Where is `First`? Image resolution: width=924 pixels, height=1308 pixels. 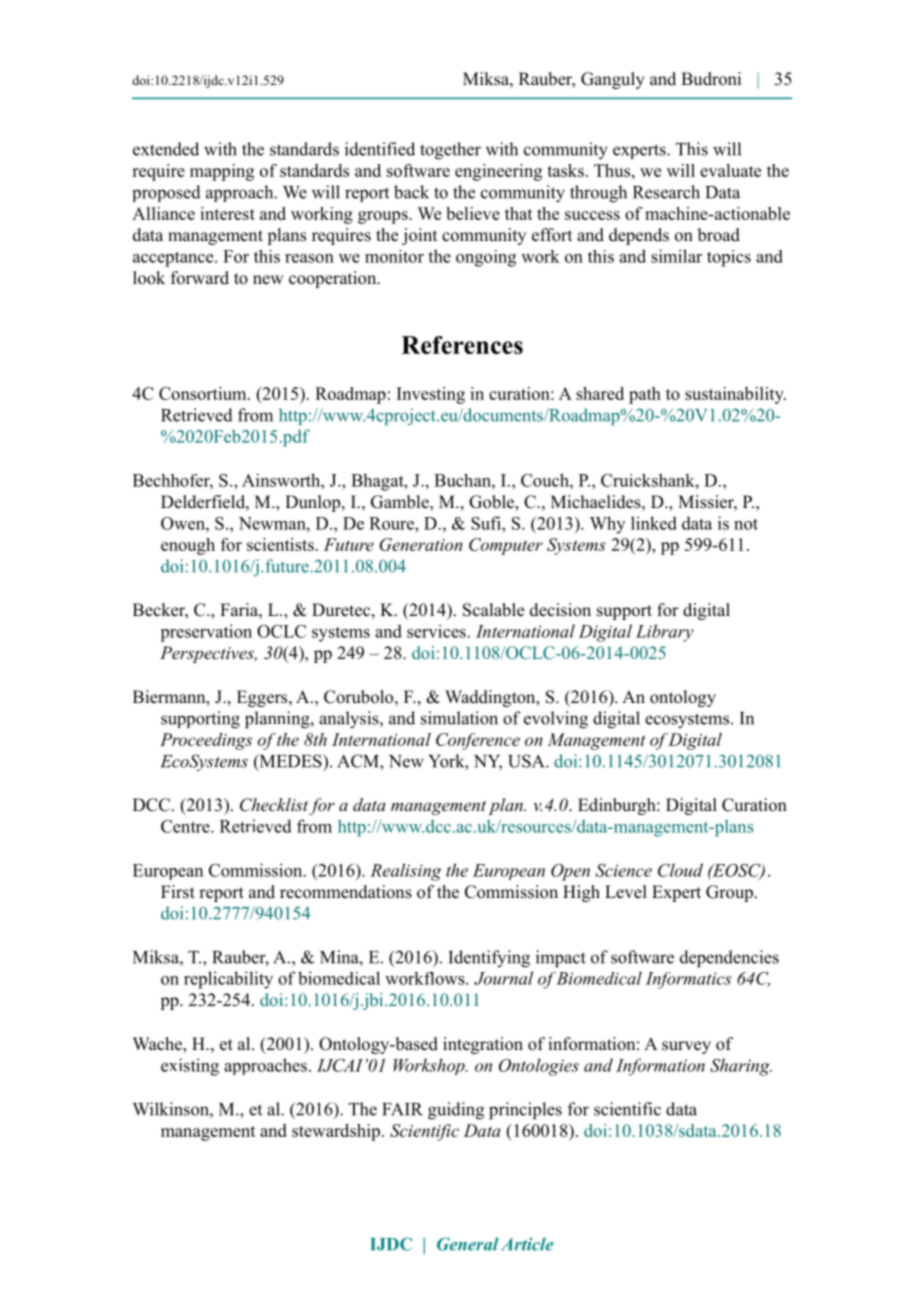 First is located at coordinates (178, 892).
